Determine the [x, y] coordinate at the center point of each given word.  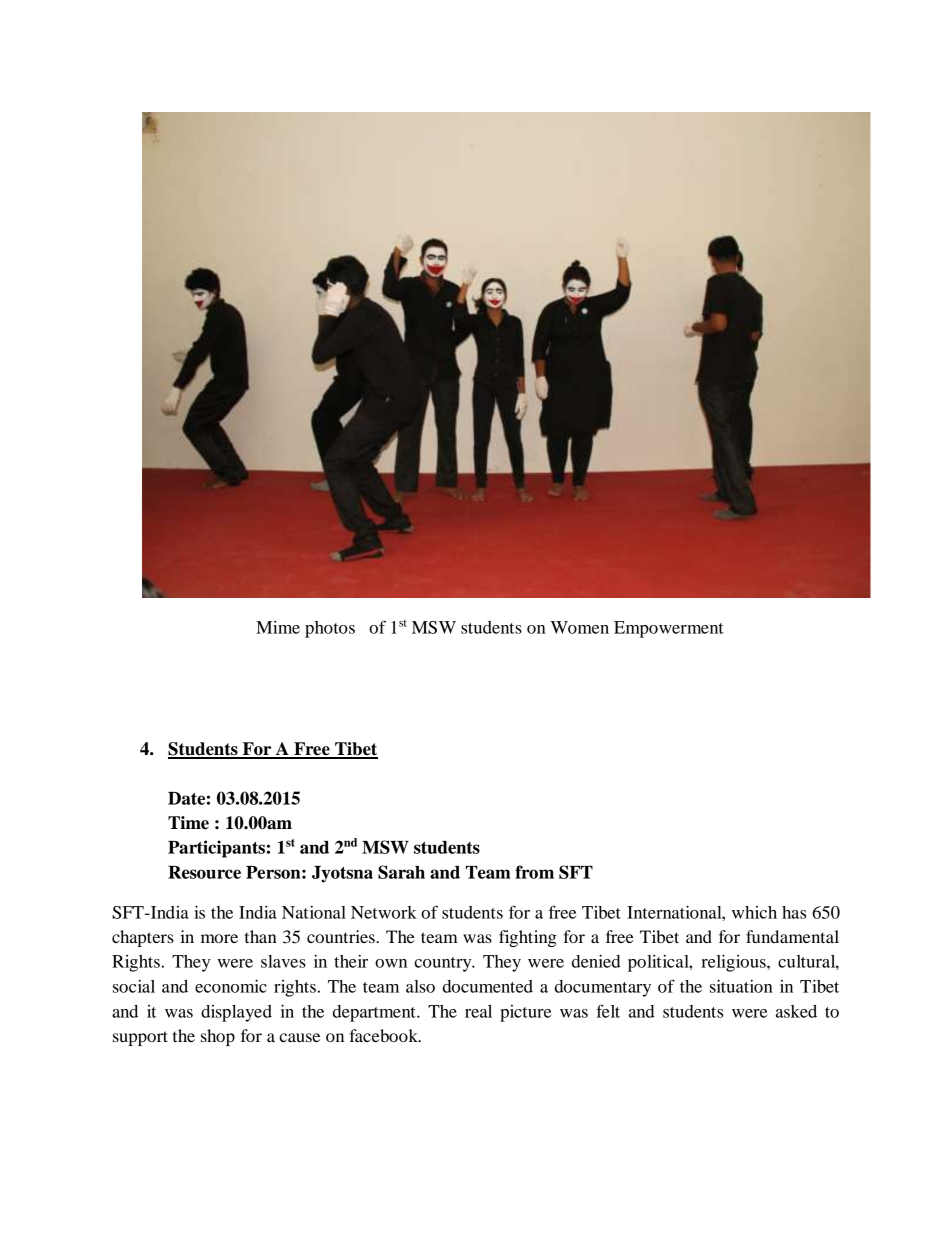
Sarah [401, 872]
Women [580, 627]
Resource [204, 872]
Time [188, 823]
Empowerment [669, 629]
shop [218, 1037]
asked [796, 1011]
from [534, 872]
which [754, 912]
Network [384, 912]
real [478, 1011]
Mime [278, 627]
